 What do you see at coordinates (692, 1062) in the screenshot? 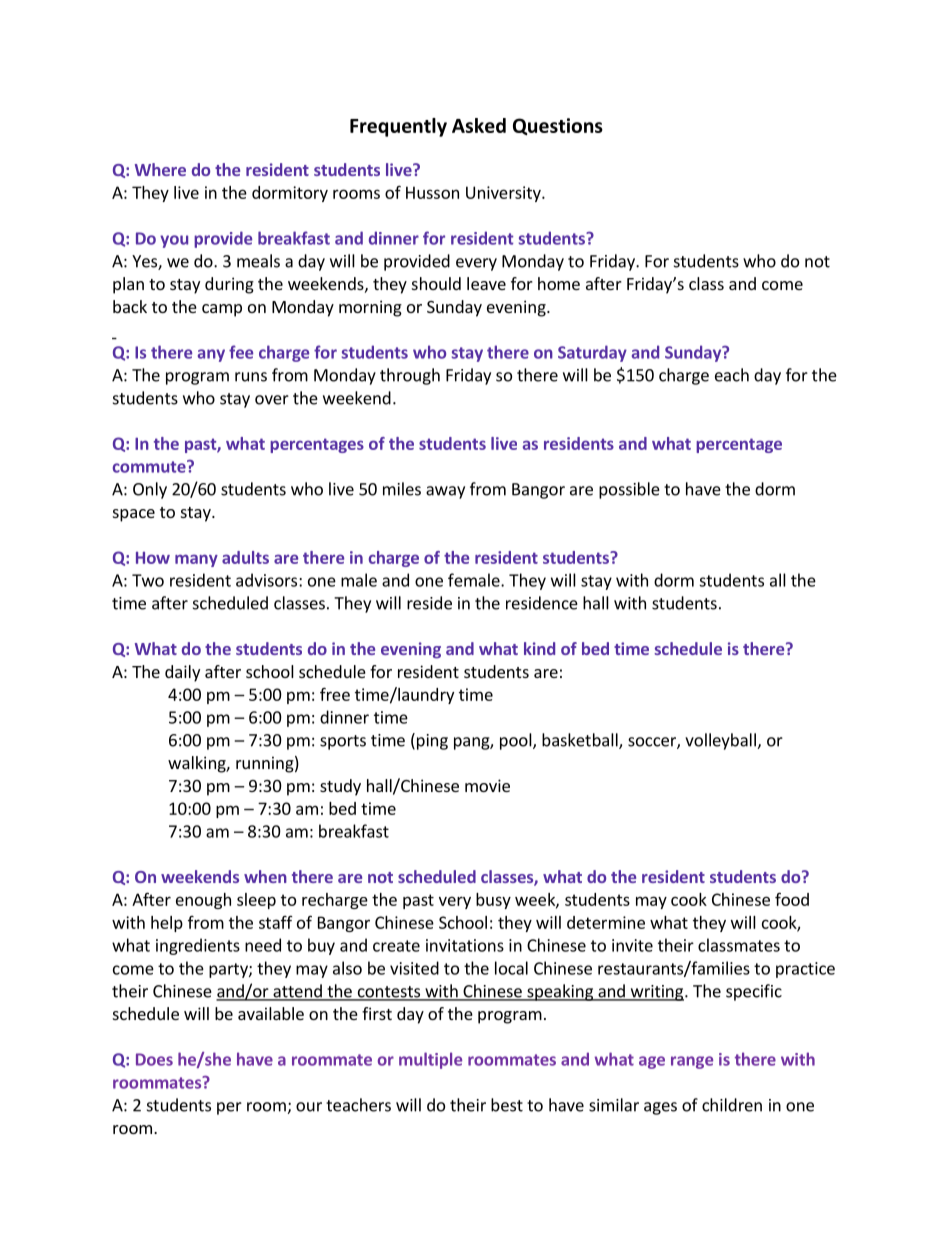
I see `range` at bounding box center [692, 1062].
